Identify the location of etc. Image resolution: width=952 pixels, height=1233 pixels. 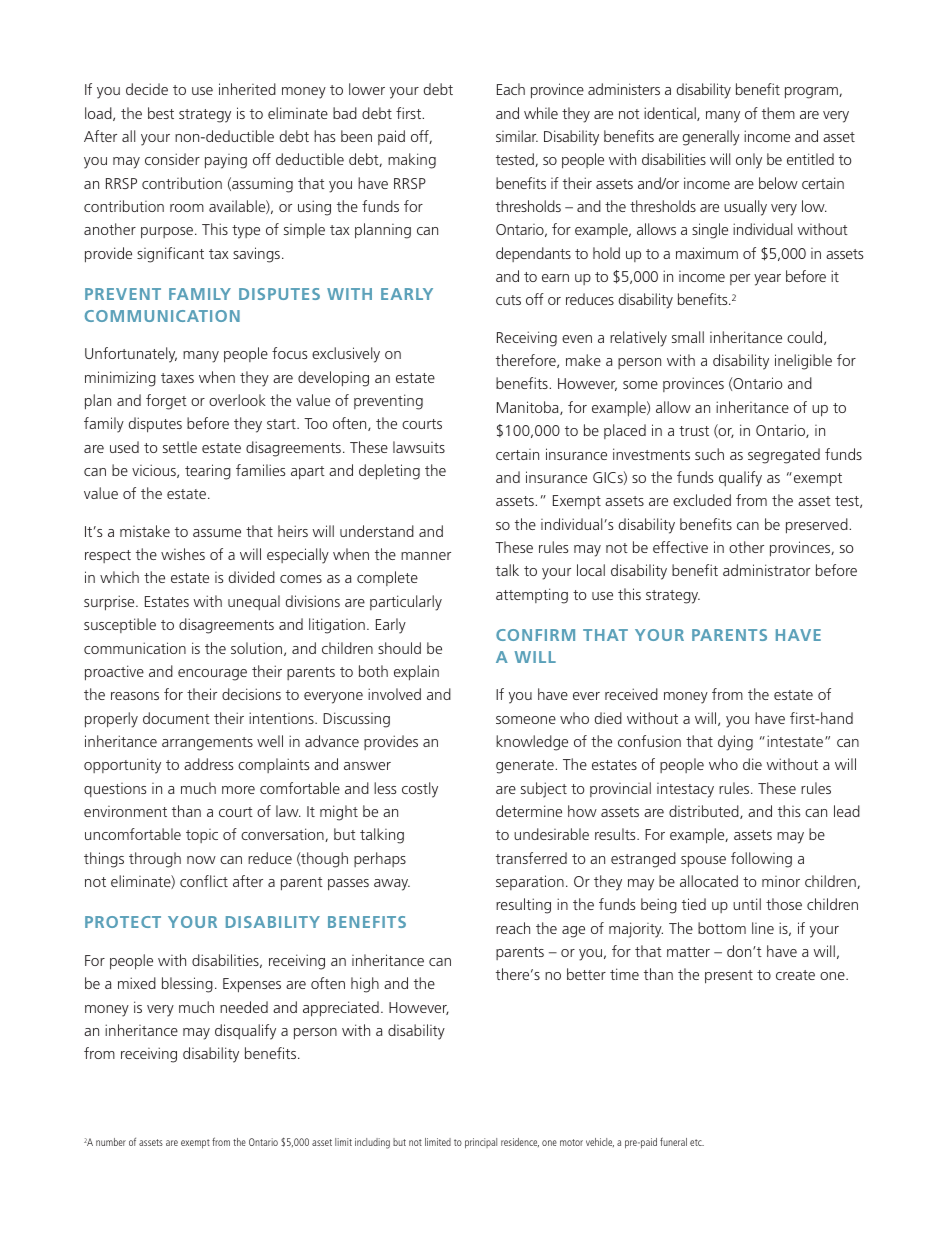
(697, 1142).
